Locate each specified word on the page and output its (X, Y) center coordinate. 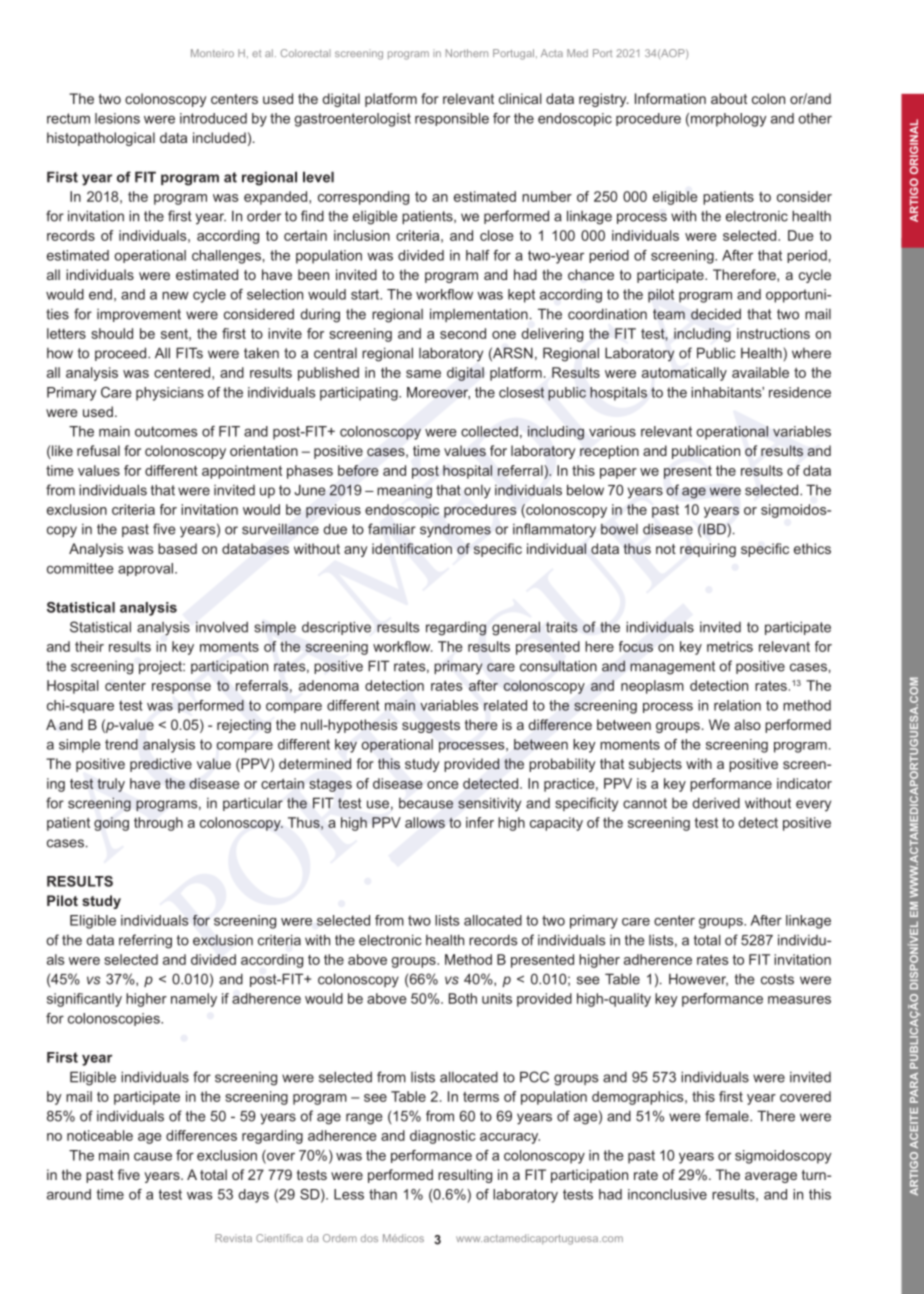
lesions (117, 118)
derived (716, 803)
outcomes (166, 431)
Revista (233, 1238)
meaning (404, 492)
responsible (452, 119)
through (158, 824)
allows (425, 822)
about (729, 98)
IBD (715, 529)
